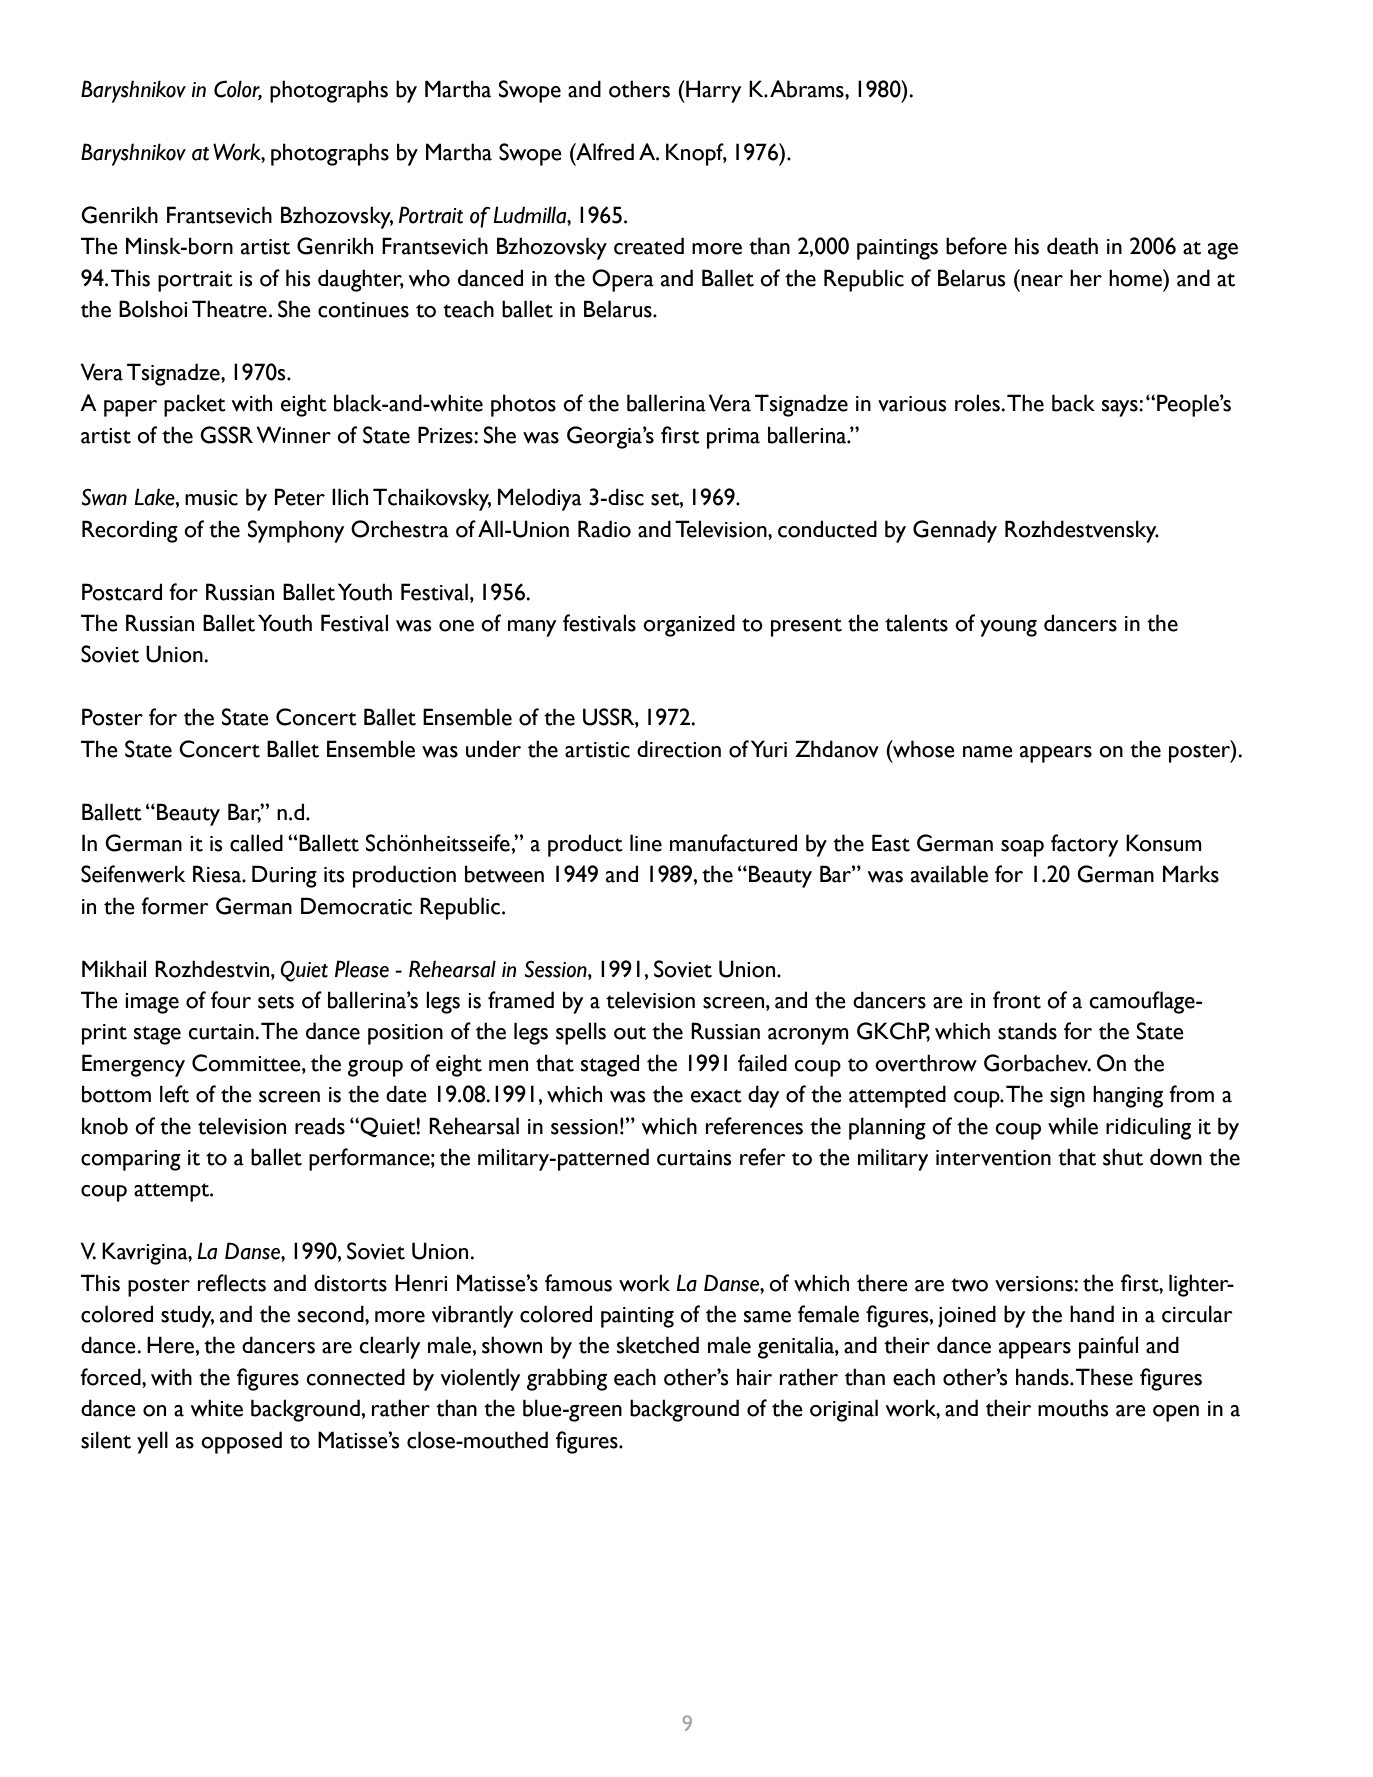 This screenshot has width=1373, height=1777. What do you see at coordinates (567, 1379) in the screenshot?
I see `grabbing` at bounding box center [567, 1379].
